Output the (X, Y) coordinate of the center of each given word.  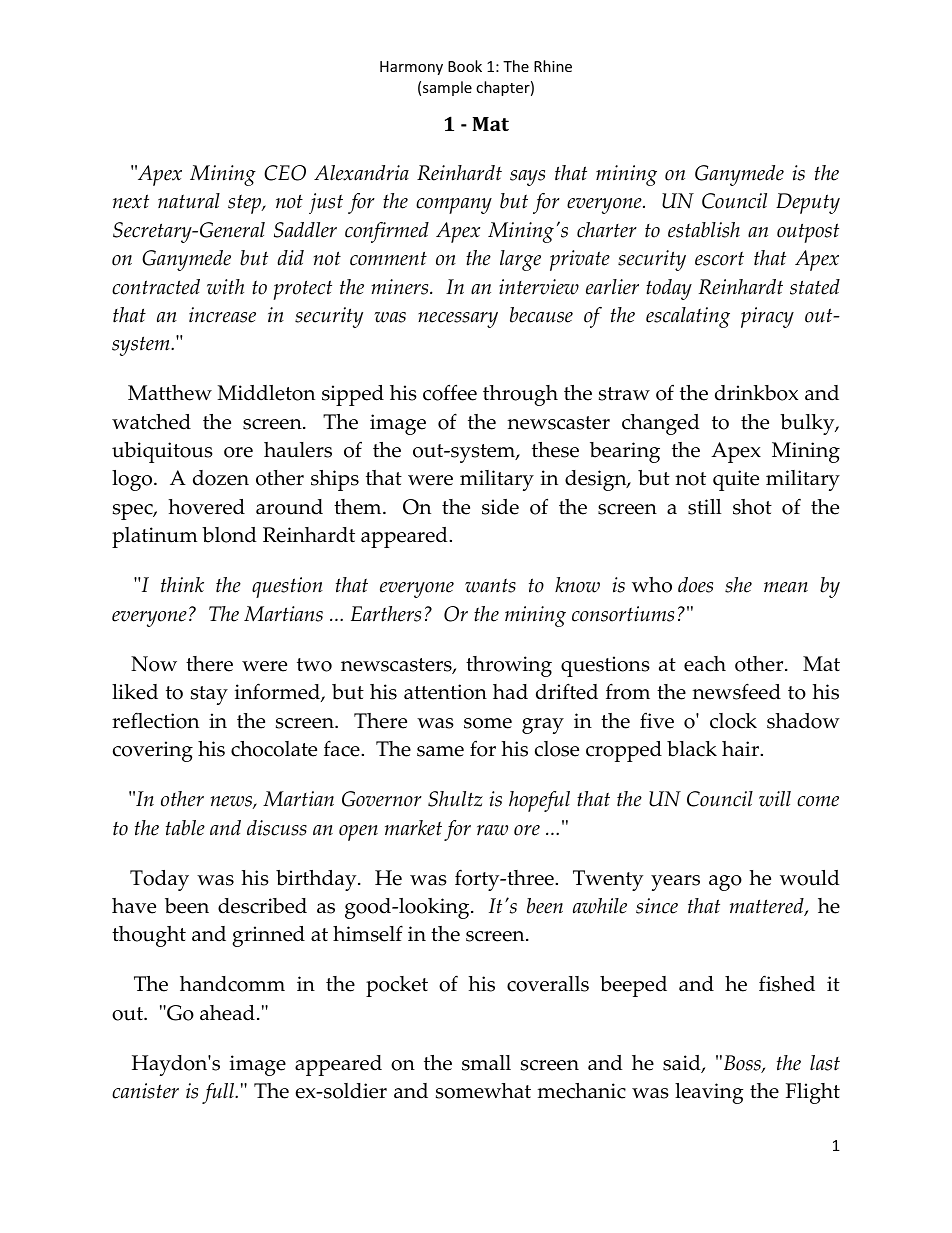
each (705, 664)
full (219, 1093)
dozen (221, 478)
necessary (458, 320)
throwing (509, 666)
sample (447, 88)
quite (736, 480)
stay (209, 695)
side (500, 507)
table (185, 828)
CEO (285, 173)
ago (725, 883)
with (225, 287)
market (413, 828)
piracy (767, 317)
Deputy (808, 203)
